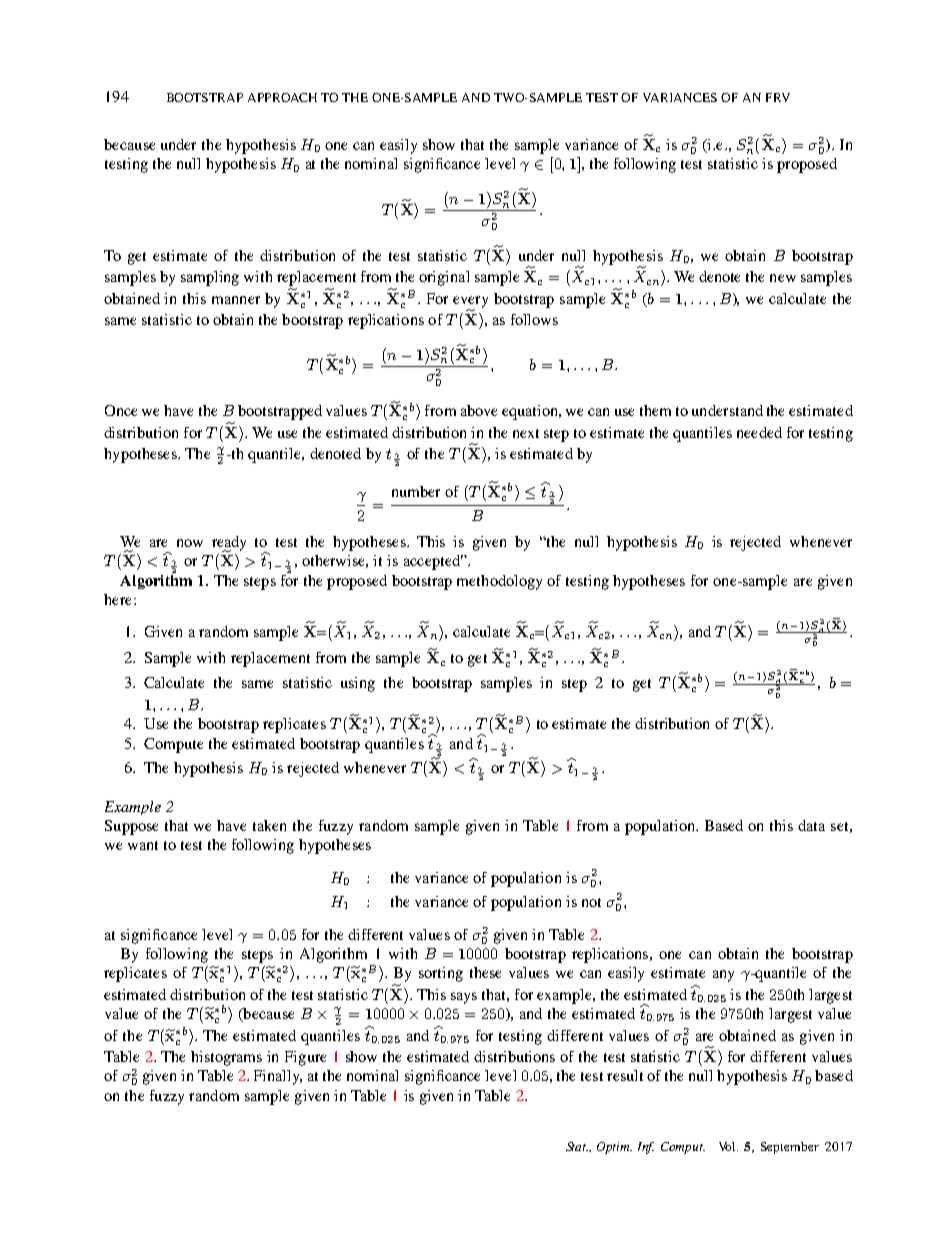  Describe the element at coordinates (358, 684) in the document. I see `using` at that location.
